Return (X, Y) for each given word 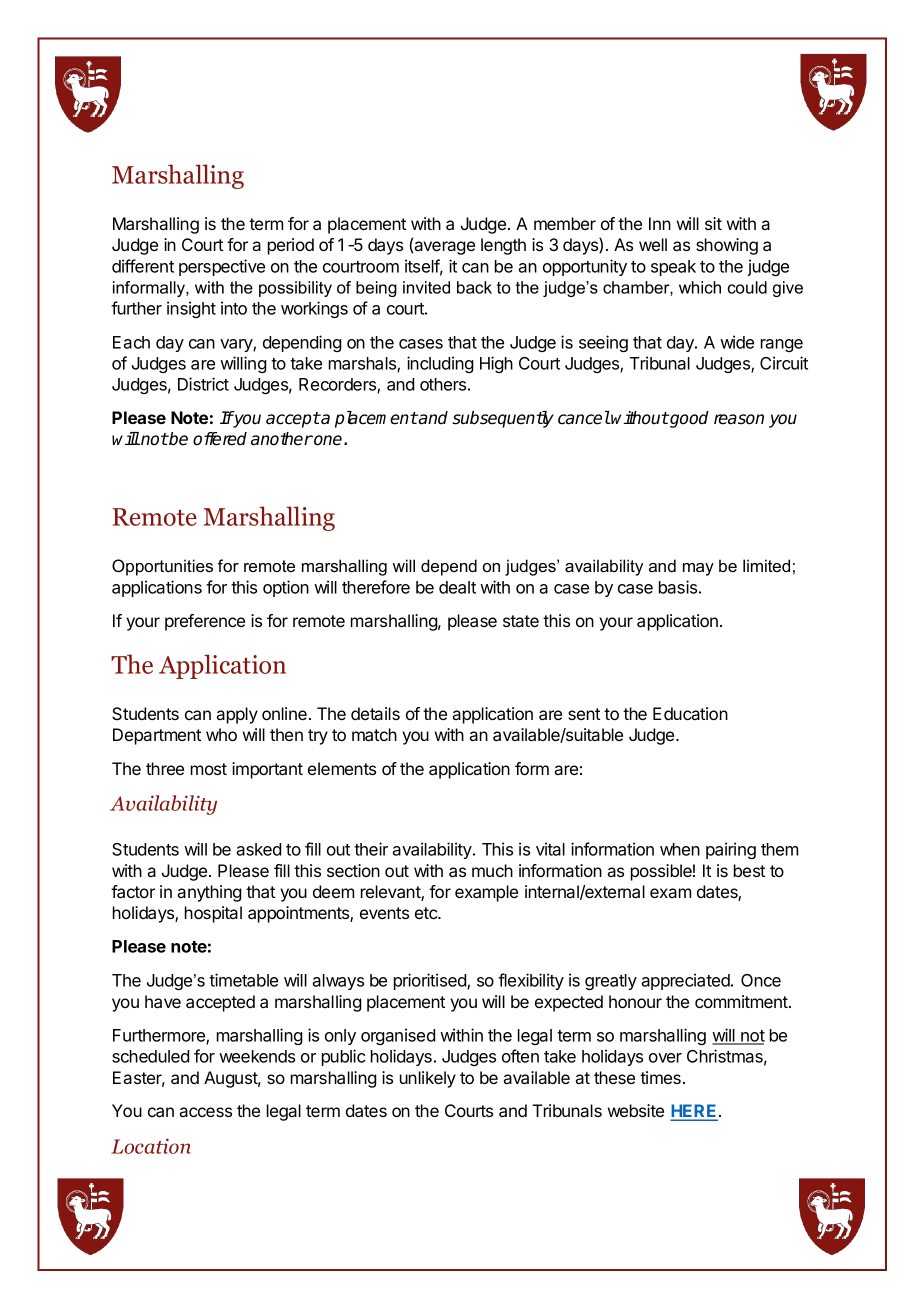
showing (727, 246)
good (688, 419)
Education (690, 713)
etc (427, 913)
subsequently (503, 419)
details (375, 713)
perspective (222, 267)
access (205, 1112)
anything (209, 893)
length (503, 246)
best (749, 870)
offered (220, 439)
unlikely (428, 1079)
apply (237, 715)
